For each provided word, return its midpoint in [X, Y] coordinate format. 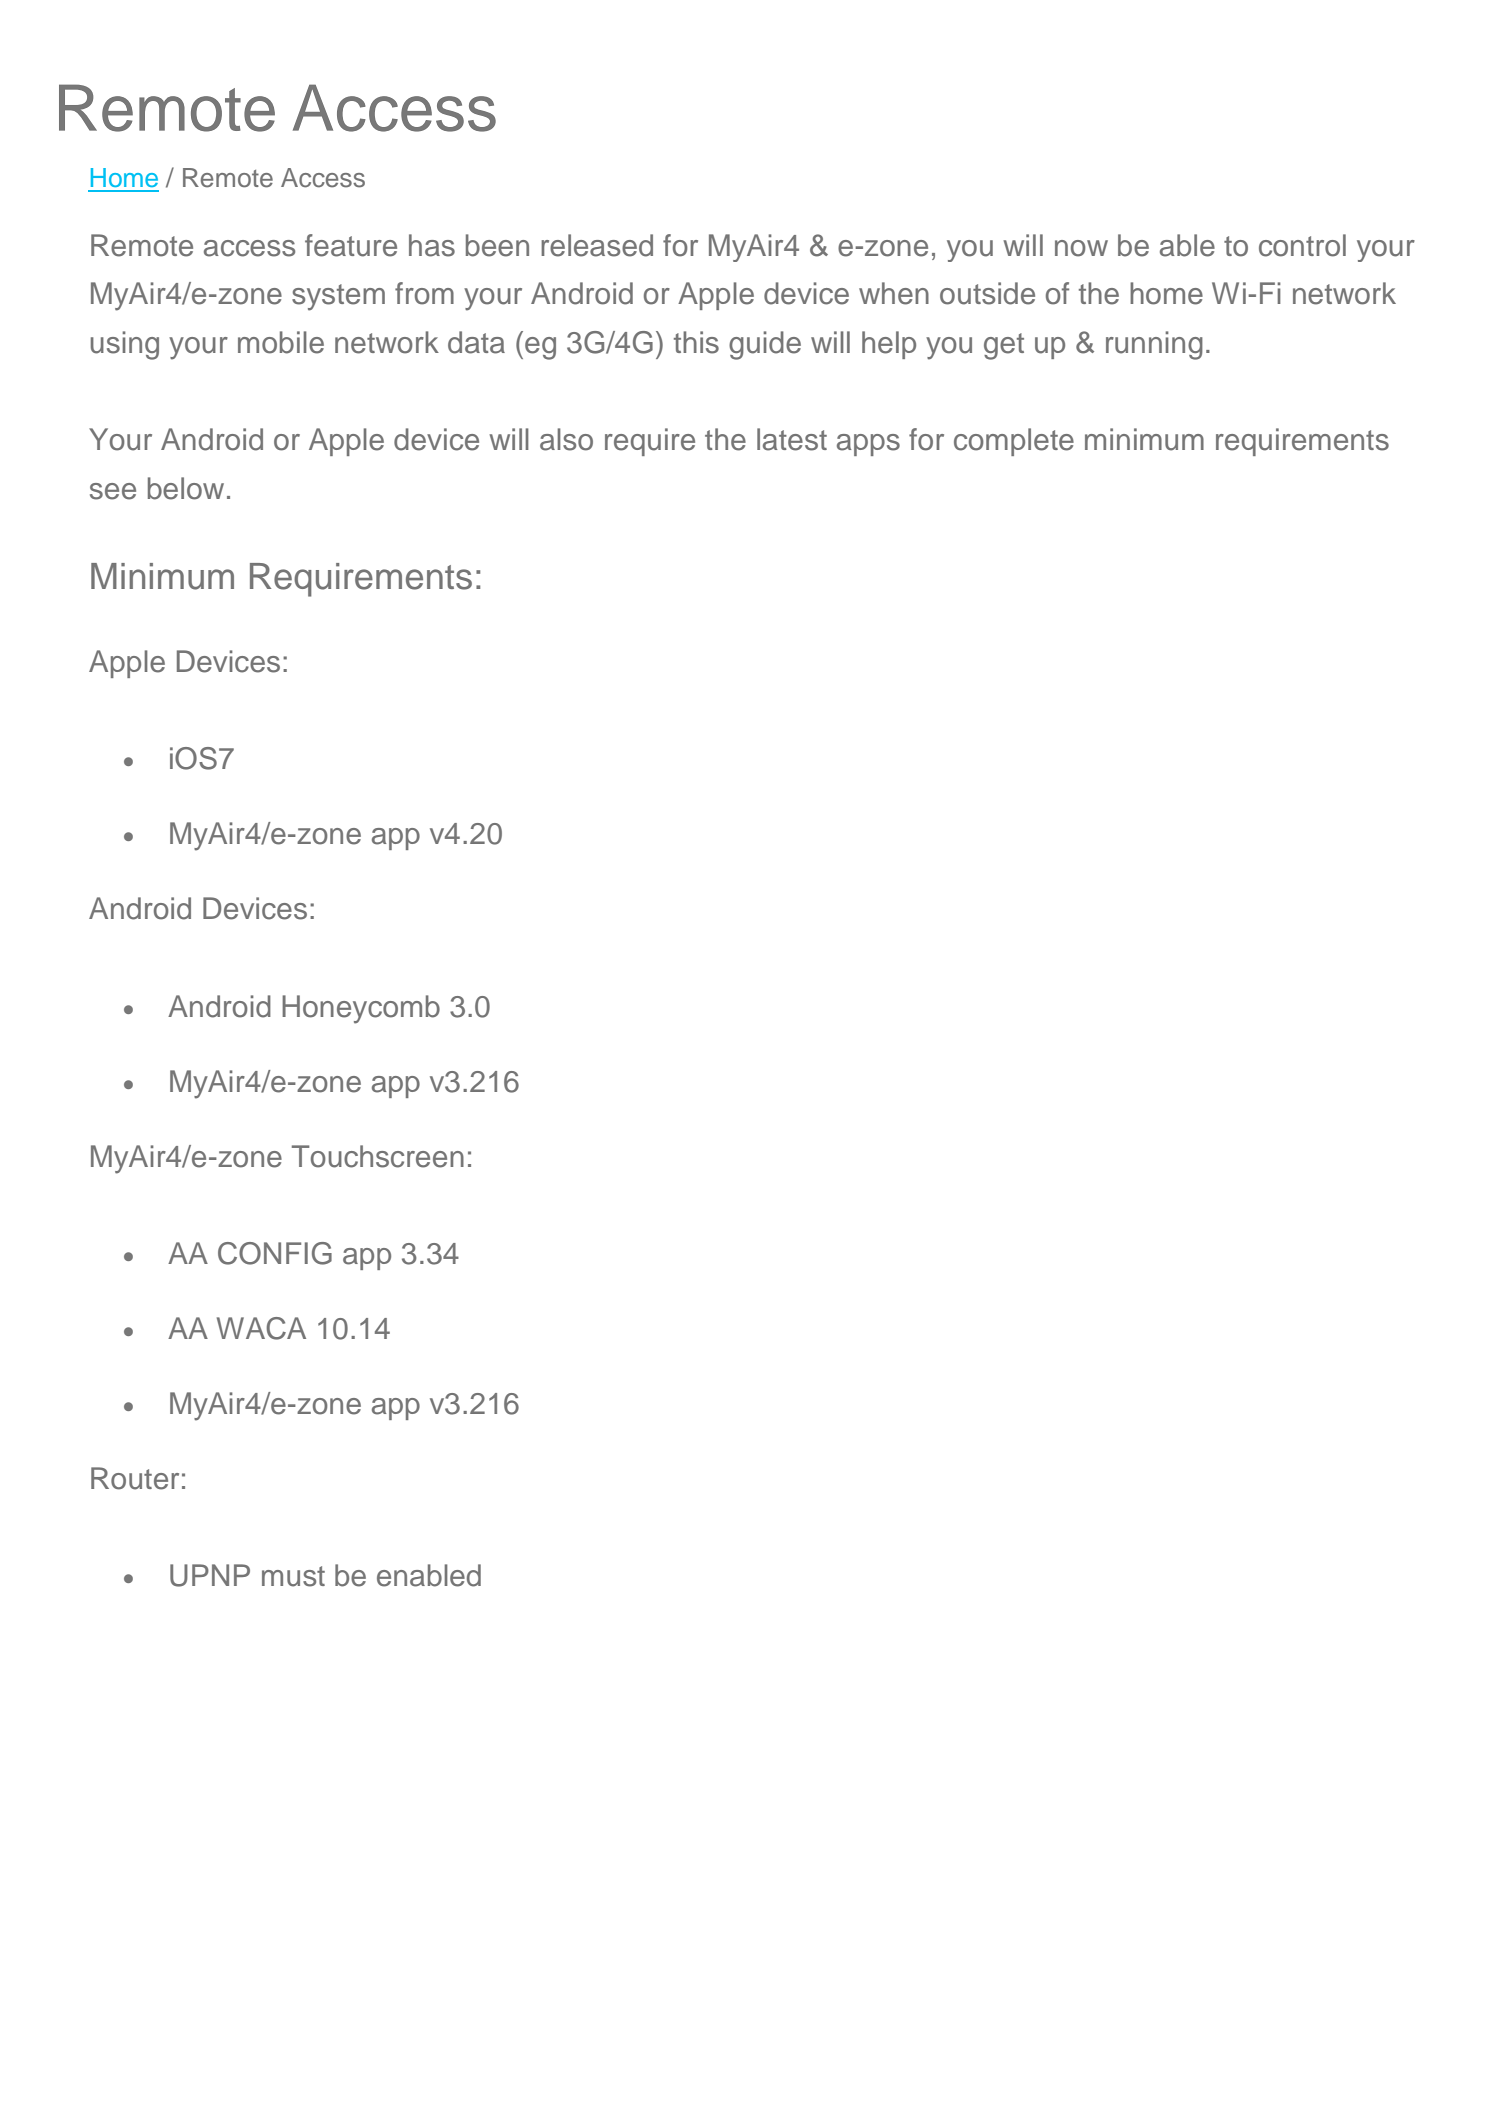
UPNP [210, 1575]
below [186, 488]
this [696, 342]
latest [792, 439]
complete [1014, 442]
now [1081, 248]
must [293, 1576]
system [338, 297]
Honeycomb [361, 1009]
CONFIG [275, 1253]
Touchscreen [378, 1156]
